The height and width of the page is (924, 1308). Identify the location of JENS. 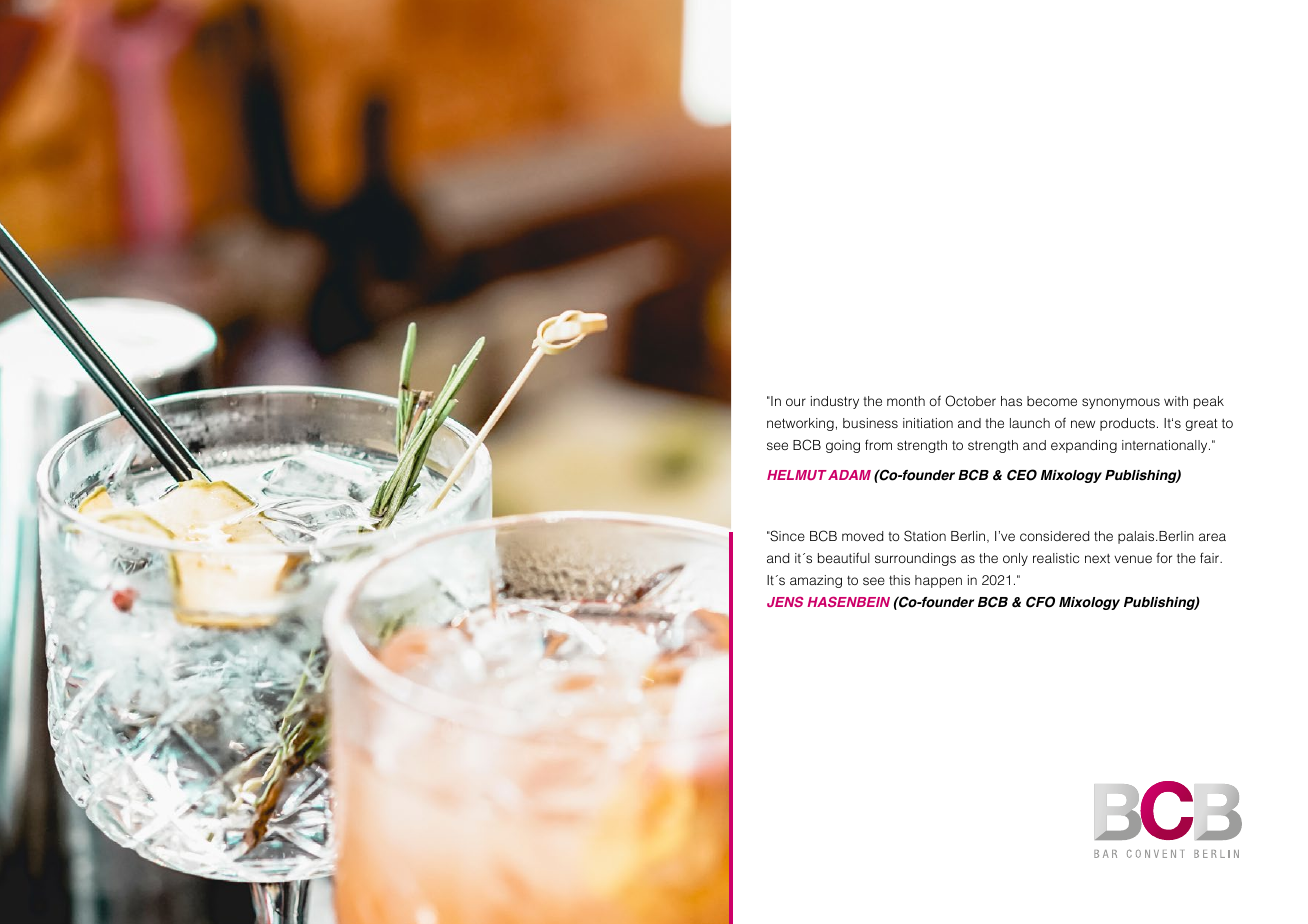
(785, 602).
